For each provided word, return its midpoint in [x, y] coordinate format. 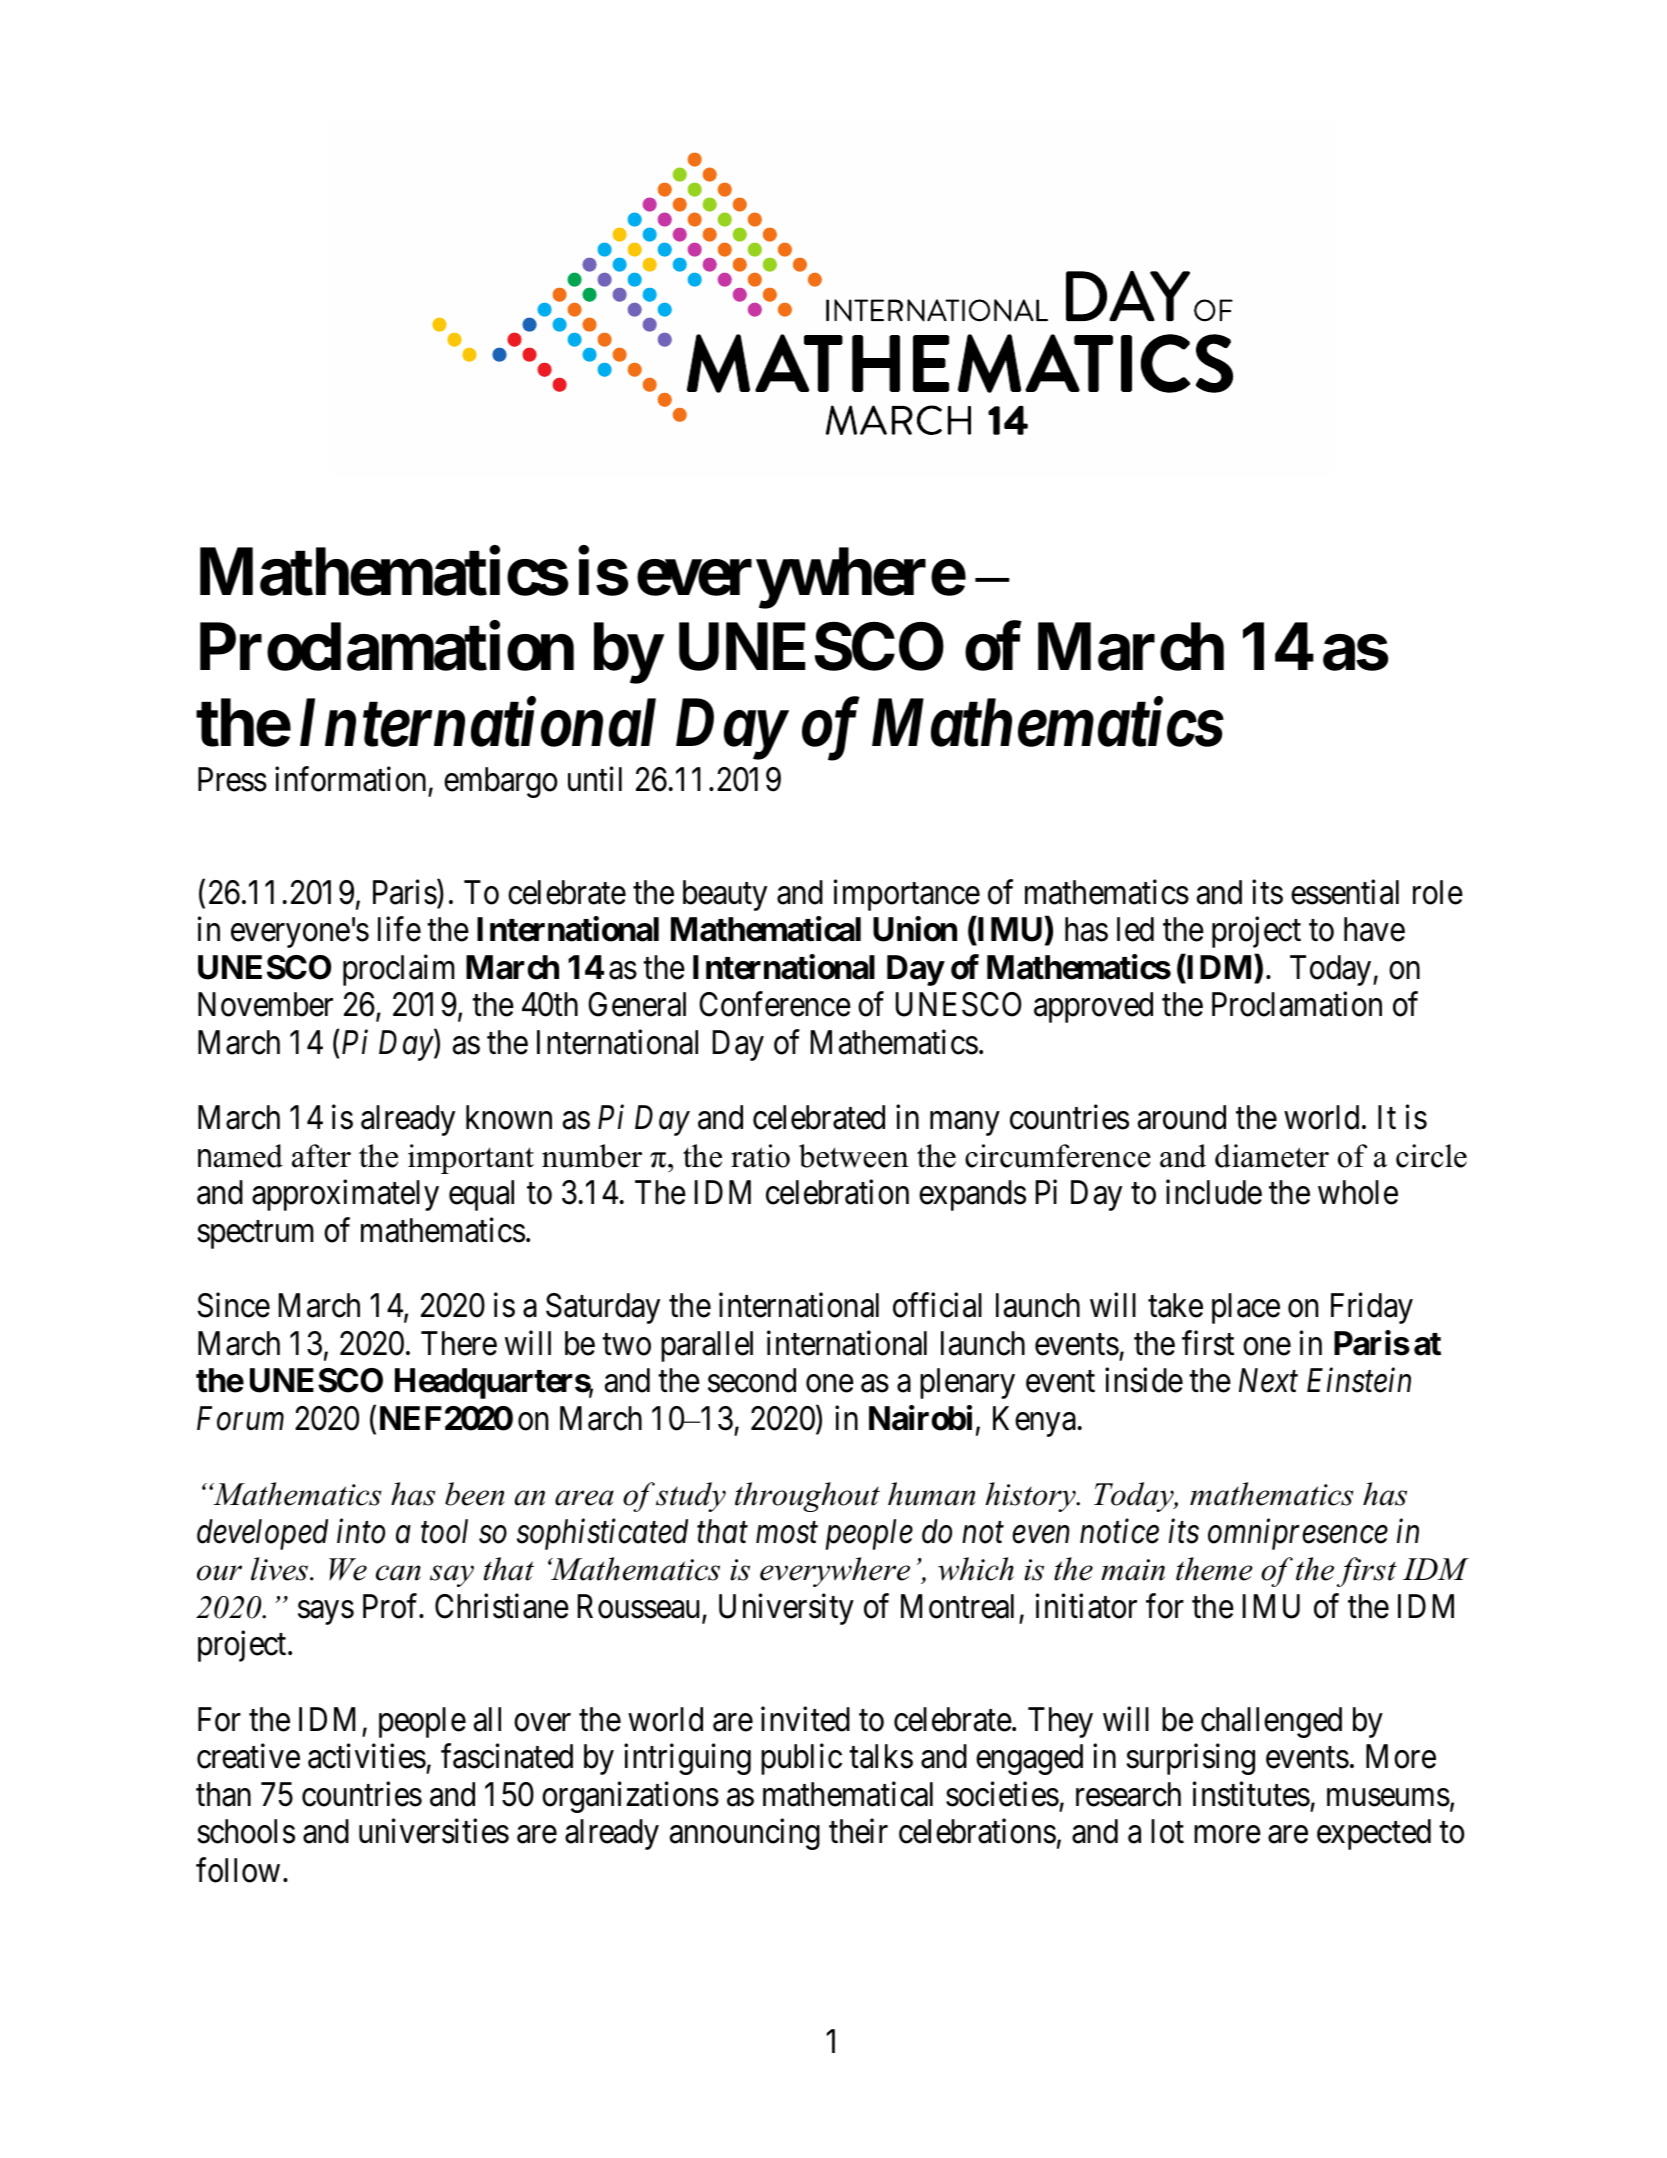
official [937, 1305]
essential [1345, 892]
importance [907, 895]
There [459, 1343]
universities [434, 1831]
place [1246, 1308]
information [350, 779]
